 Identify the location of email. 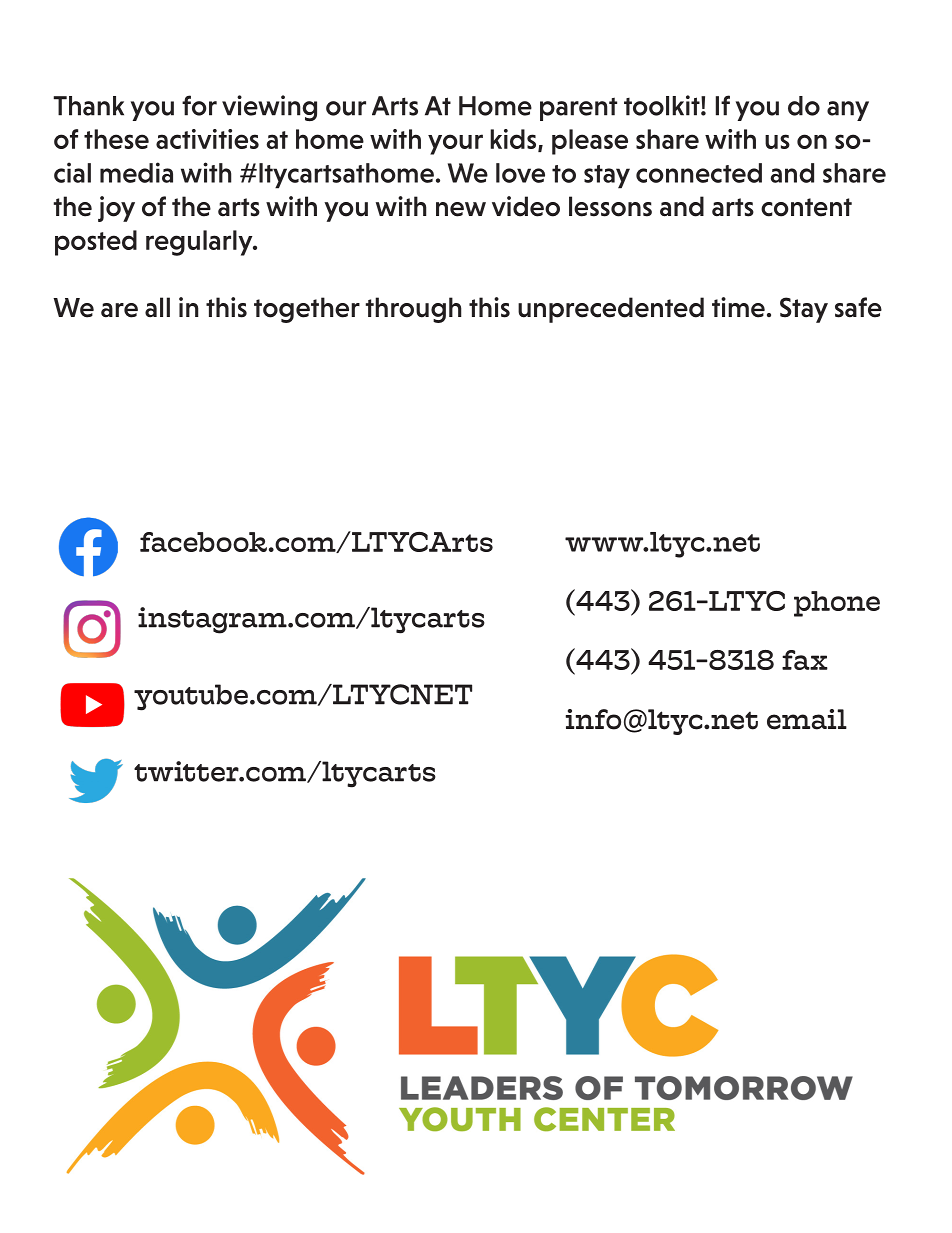
(807, 719).
